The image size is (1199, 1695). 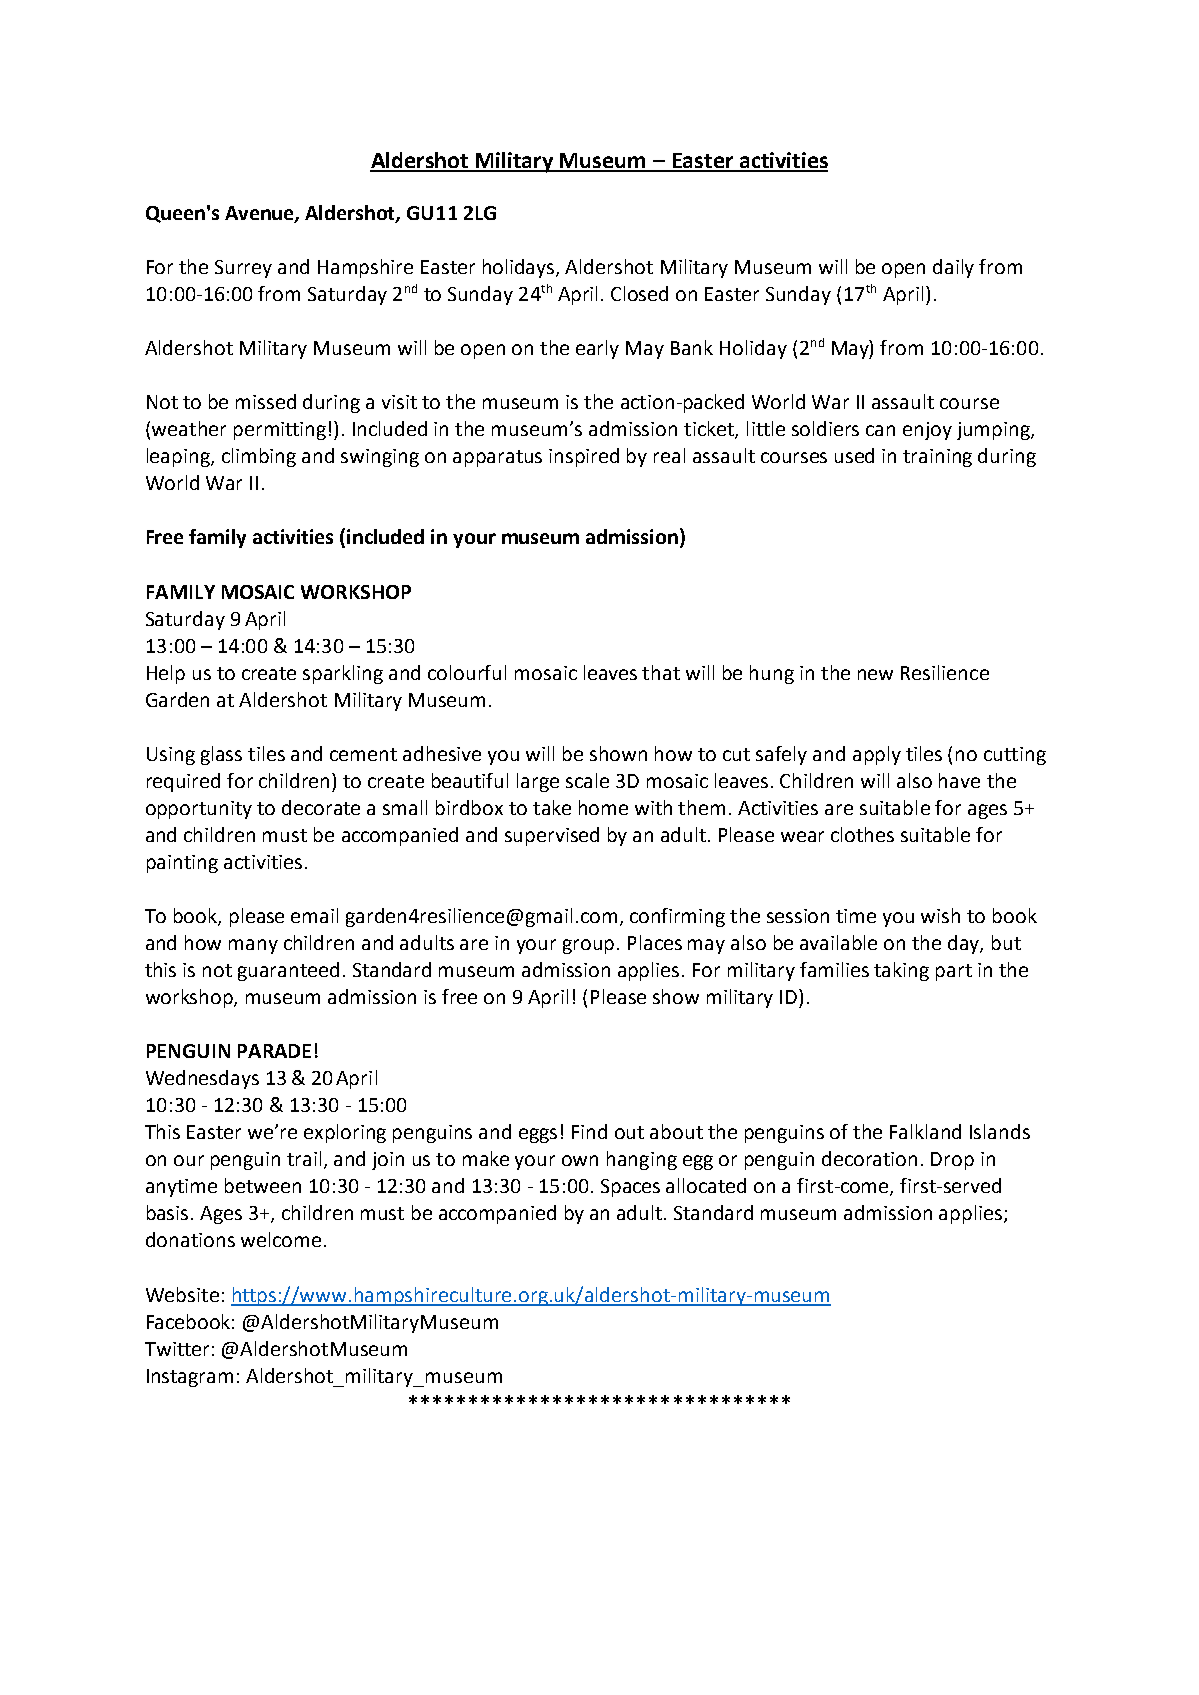 What do you see at coordinates (259, 457) in the screenshot?
I see `climbing` at bounding box center [259, 457].
